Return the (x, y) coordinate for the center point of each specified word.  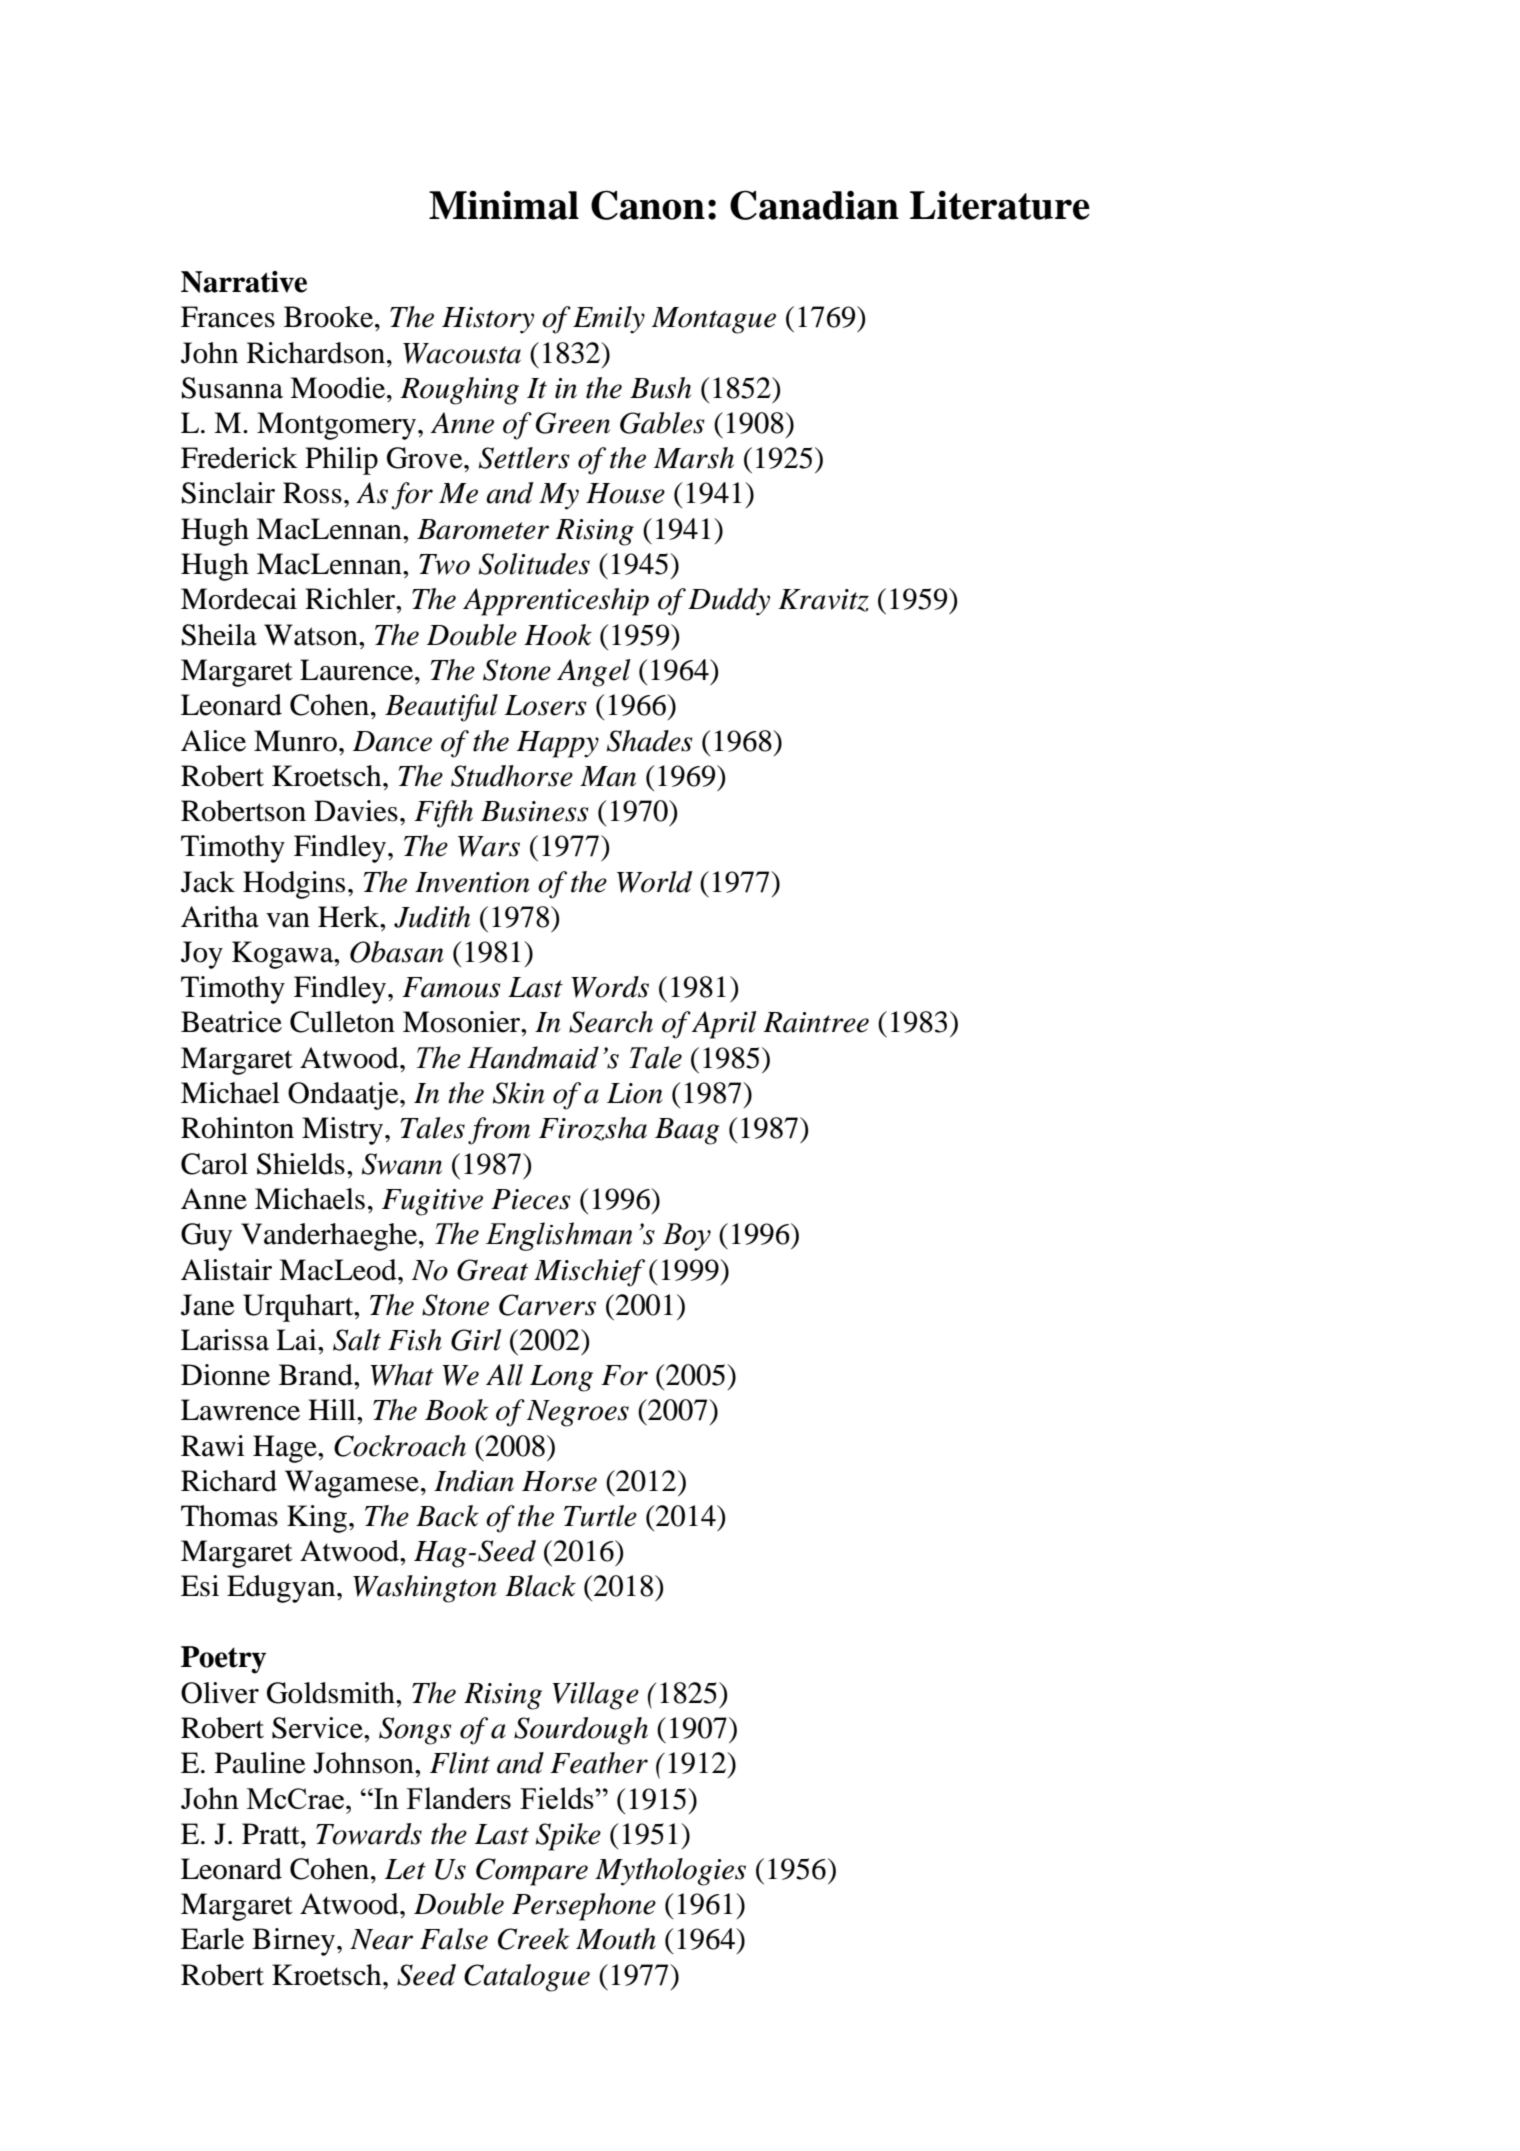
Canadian (814, 205)
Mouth (616, 1939)
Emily (609, 320)
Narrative (244, 282)
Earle (212, 1939)
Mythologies (670, 1872)
